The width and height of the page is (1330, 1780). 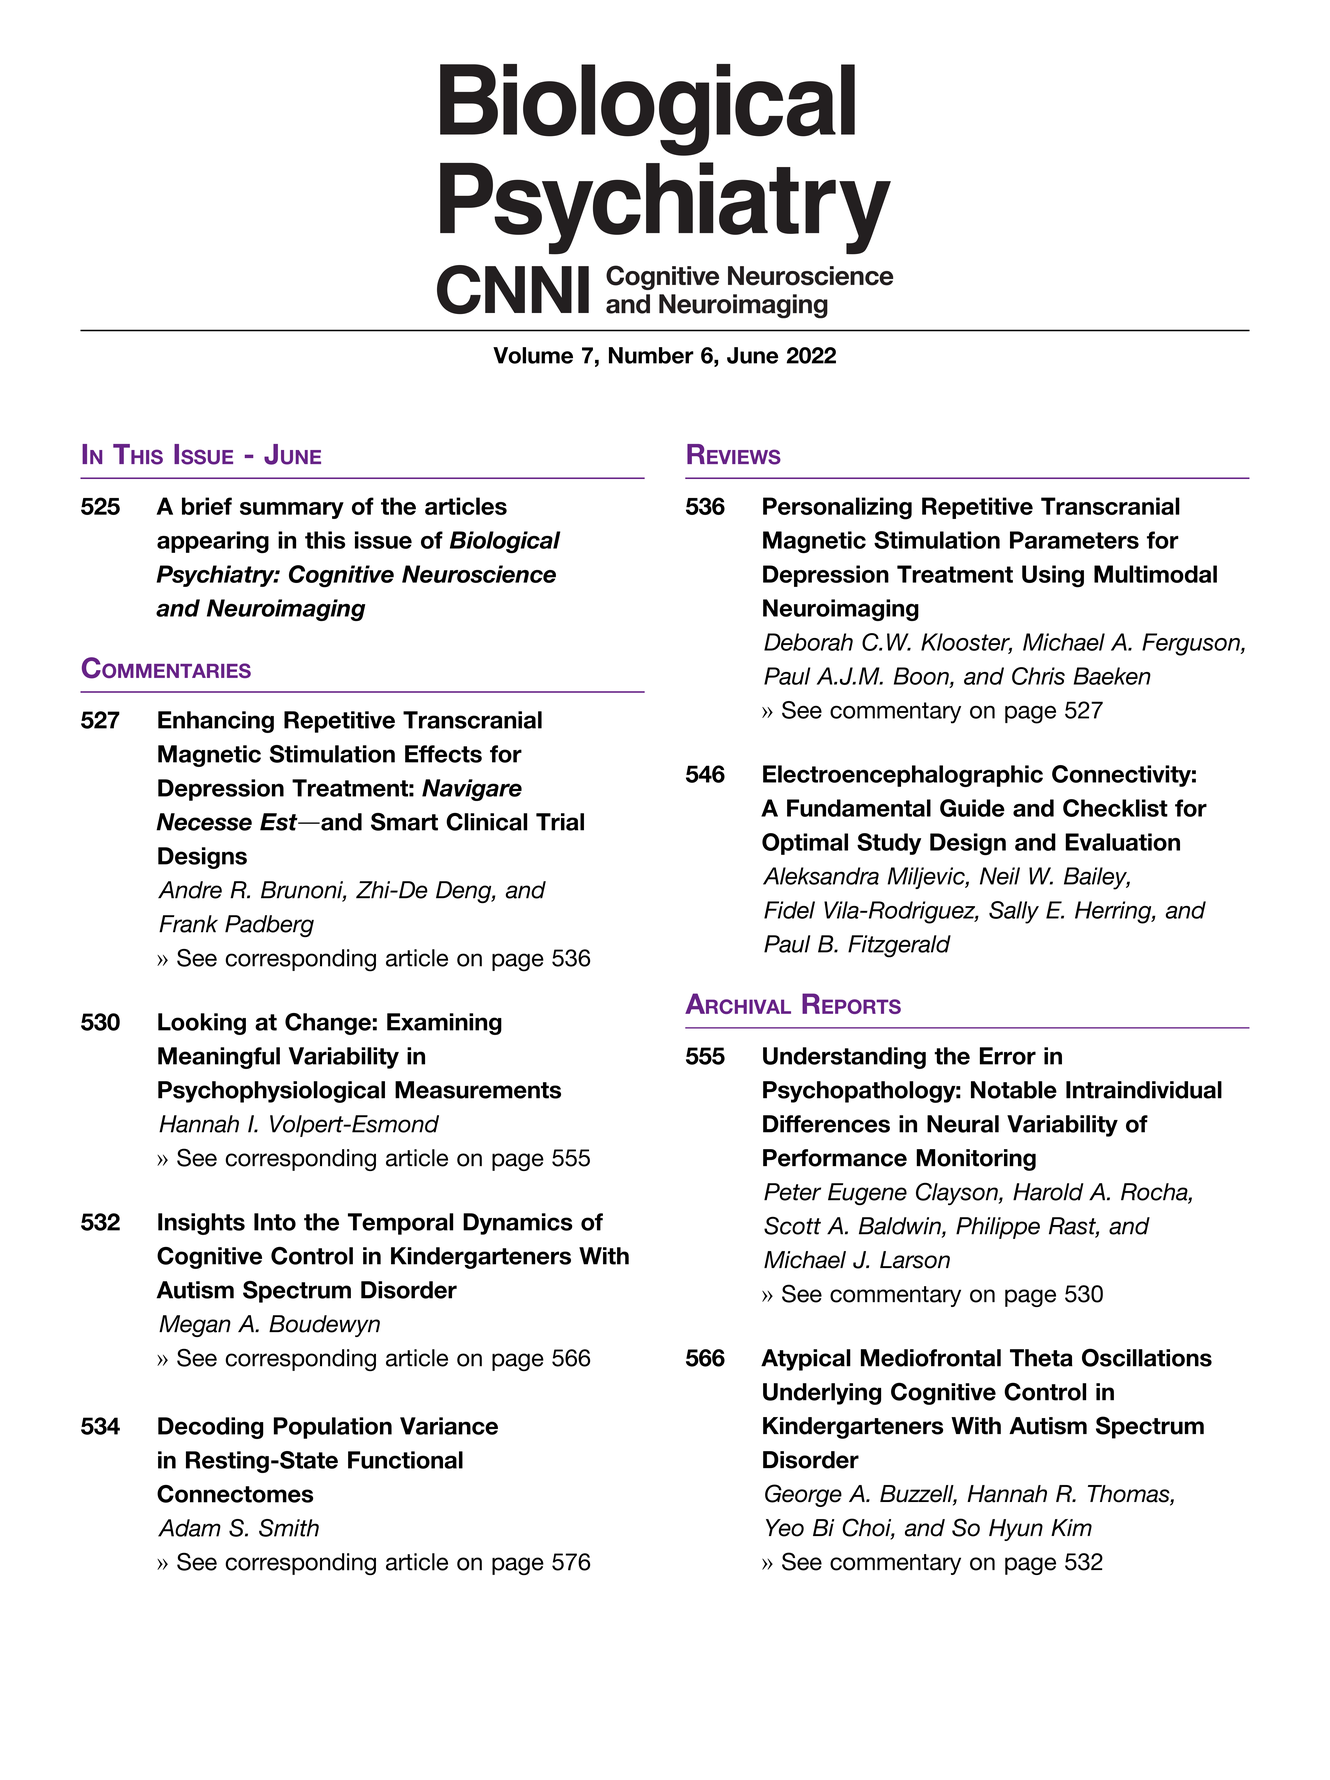 I want to click on Deborah, so click(x=808, y=642).
